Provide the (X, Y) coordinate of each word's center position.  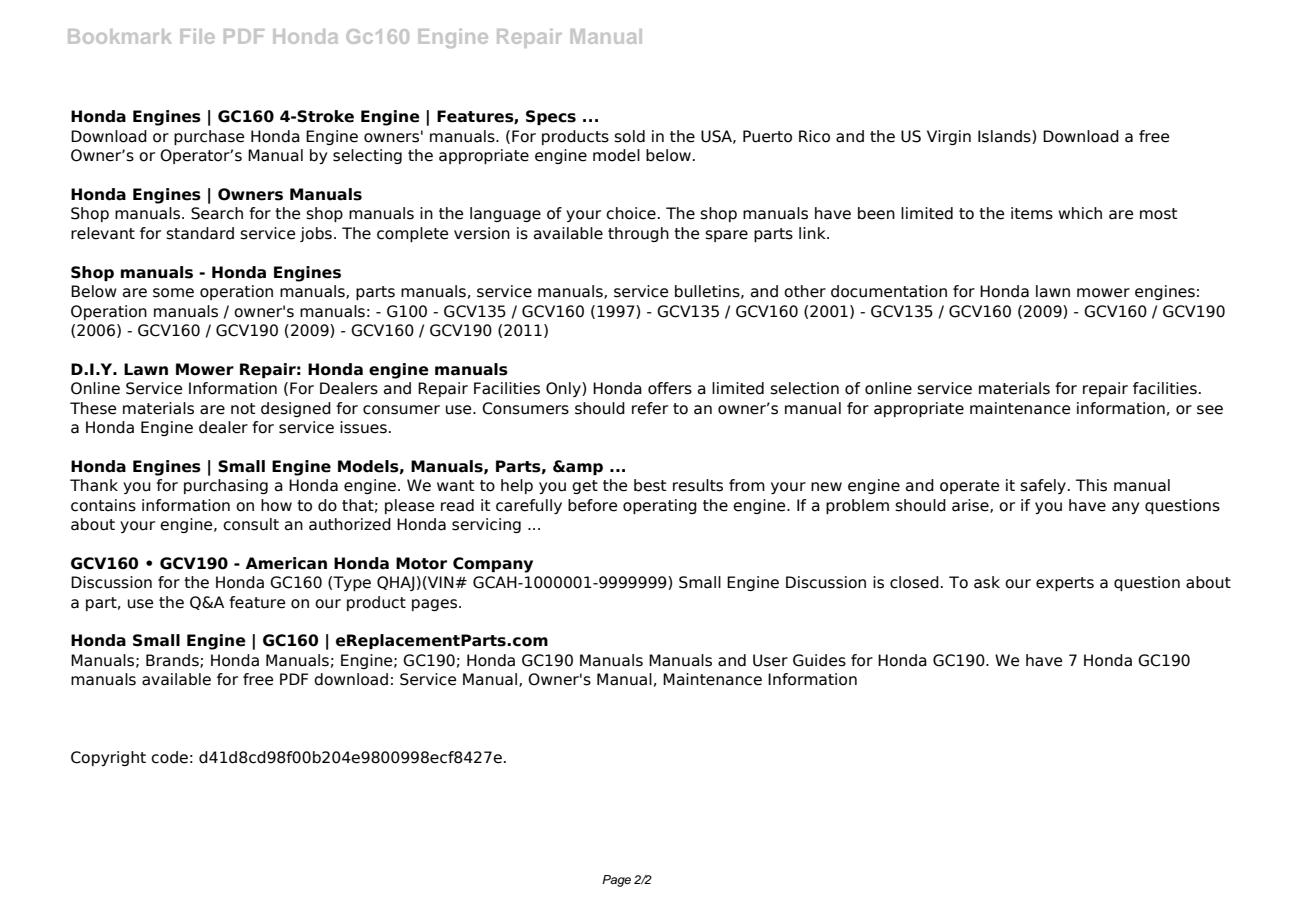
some (173, 293)
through (638, 234)
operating (660, 506)
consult (251, 524)
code (169, 757)
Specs (551, 117)
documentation (889, 291)
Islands (1005, 137)
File (197, 36)
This (1091, 485)
